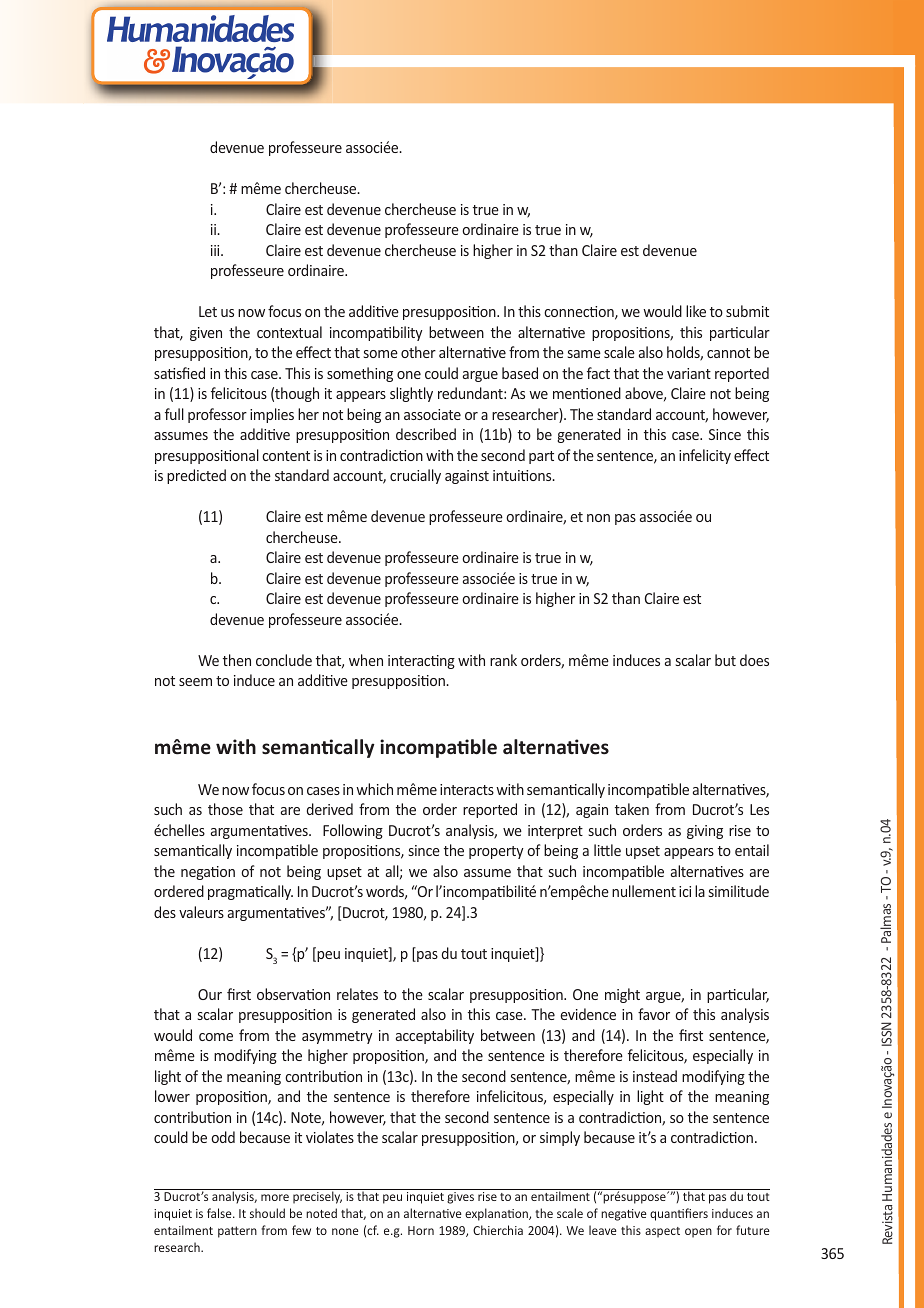 This document has width=924, height=1308. What do you see at coordinates (216, 250) in the document?
I see `iii` at bounding box center [216, 250].
